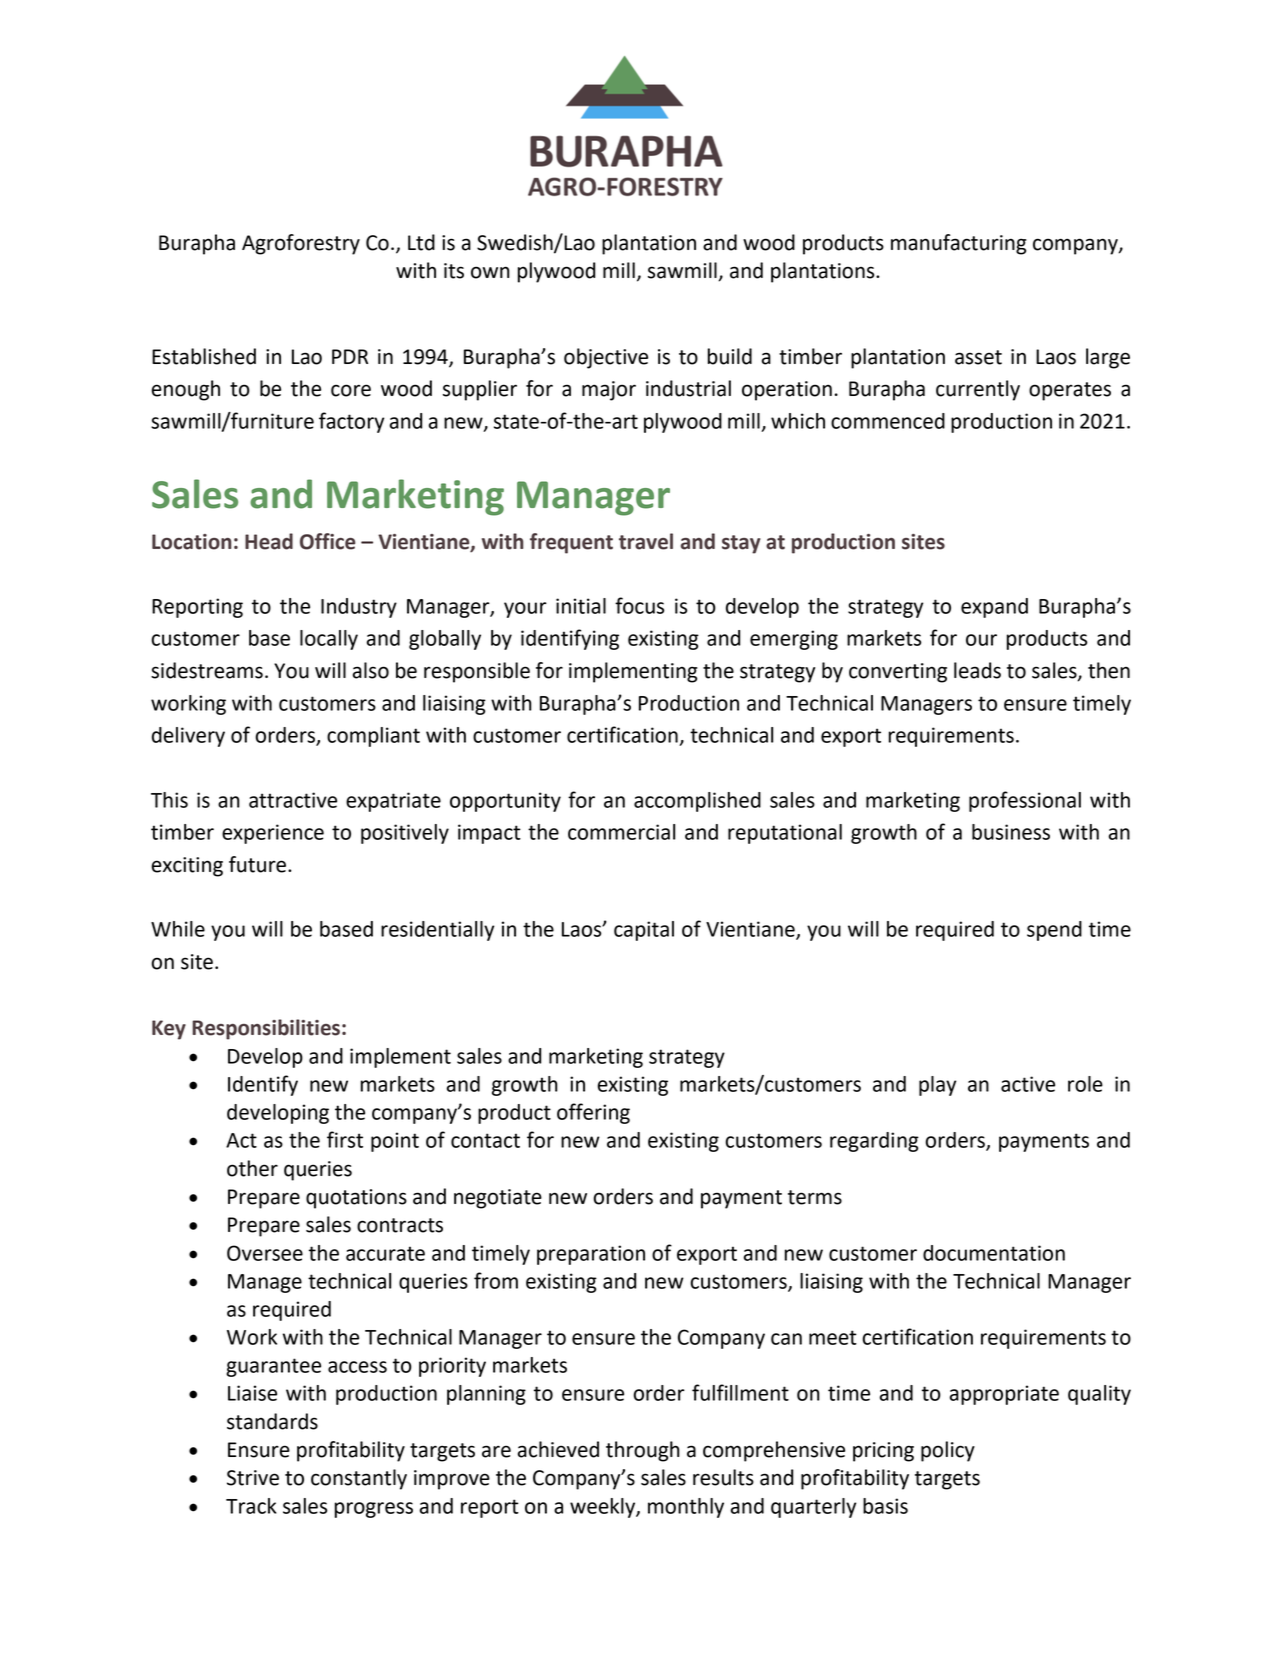 The height and width of the image is (1658, 1282). I want to click on focus, so click(639, 605).
